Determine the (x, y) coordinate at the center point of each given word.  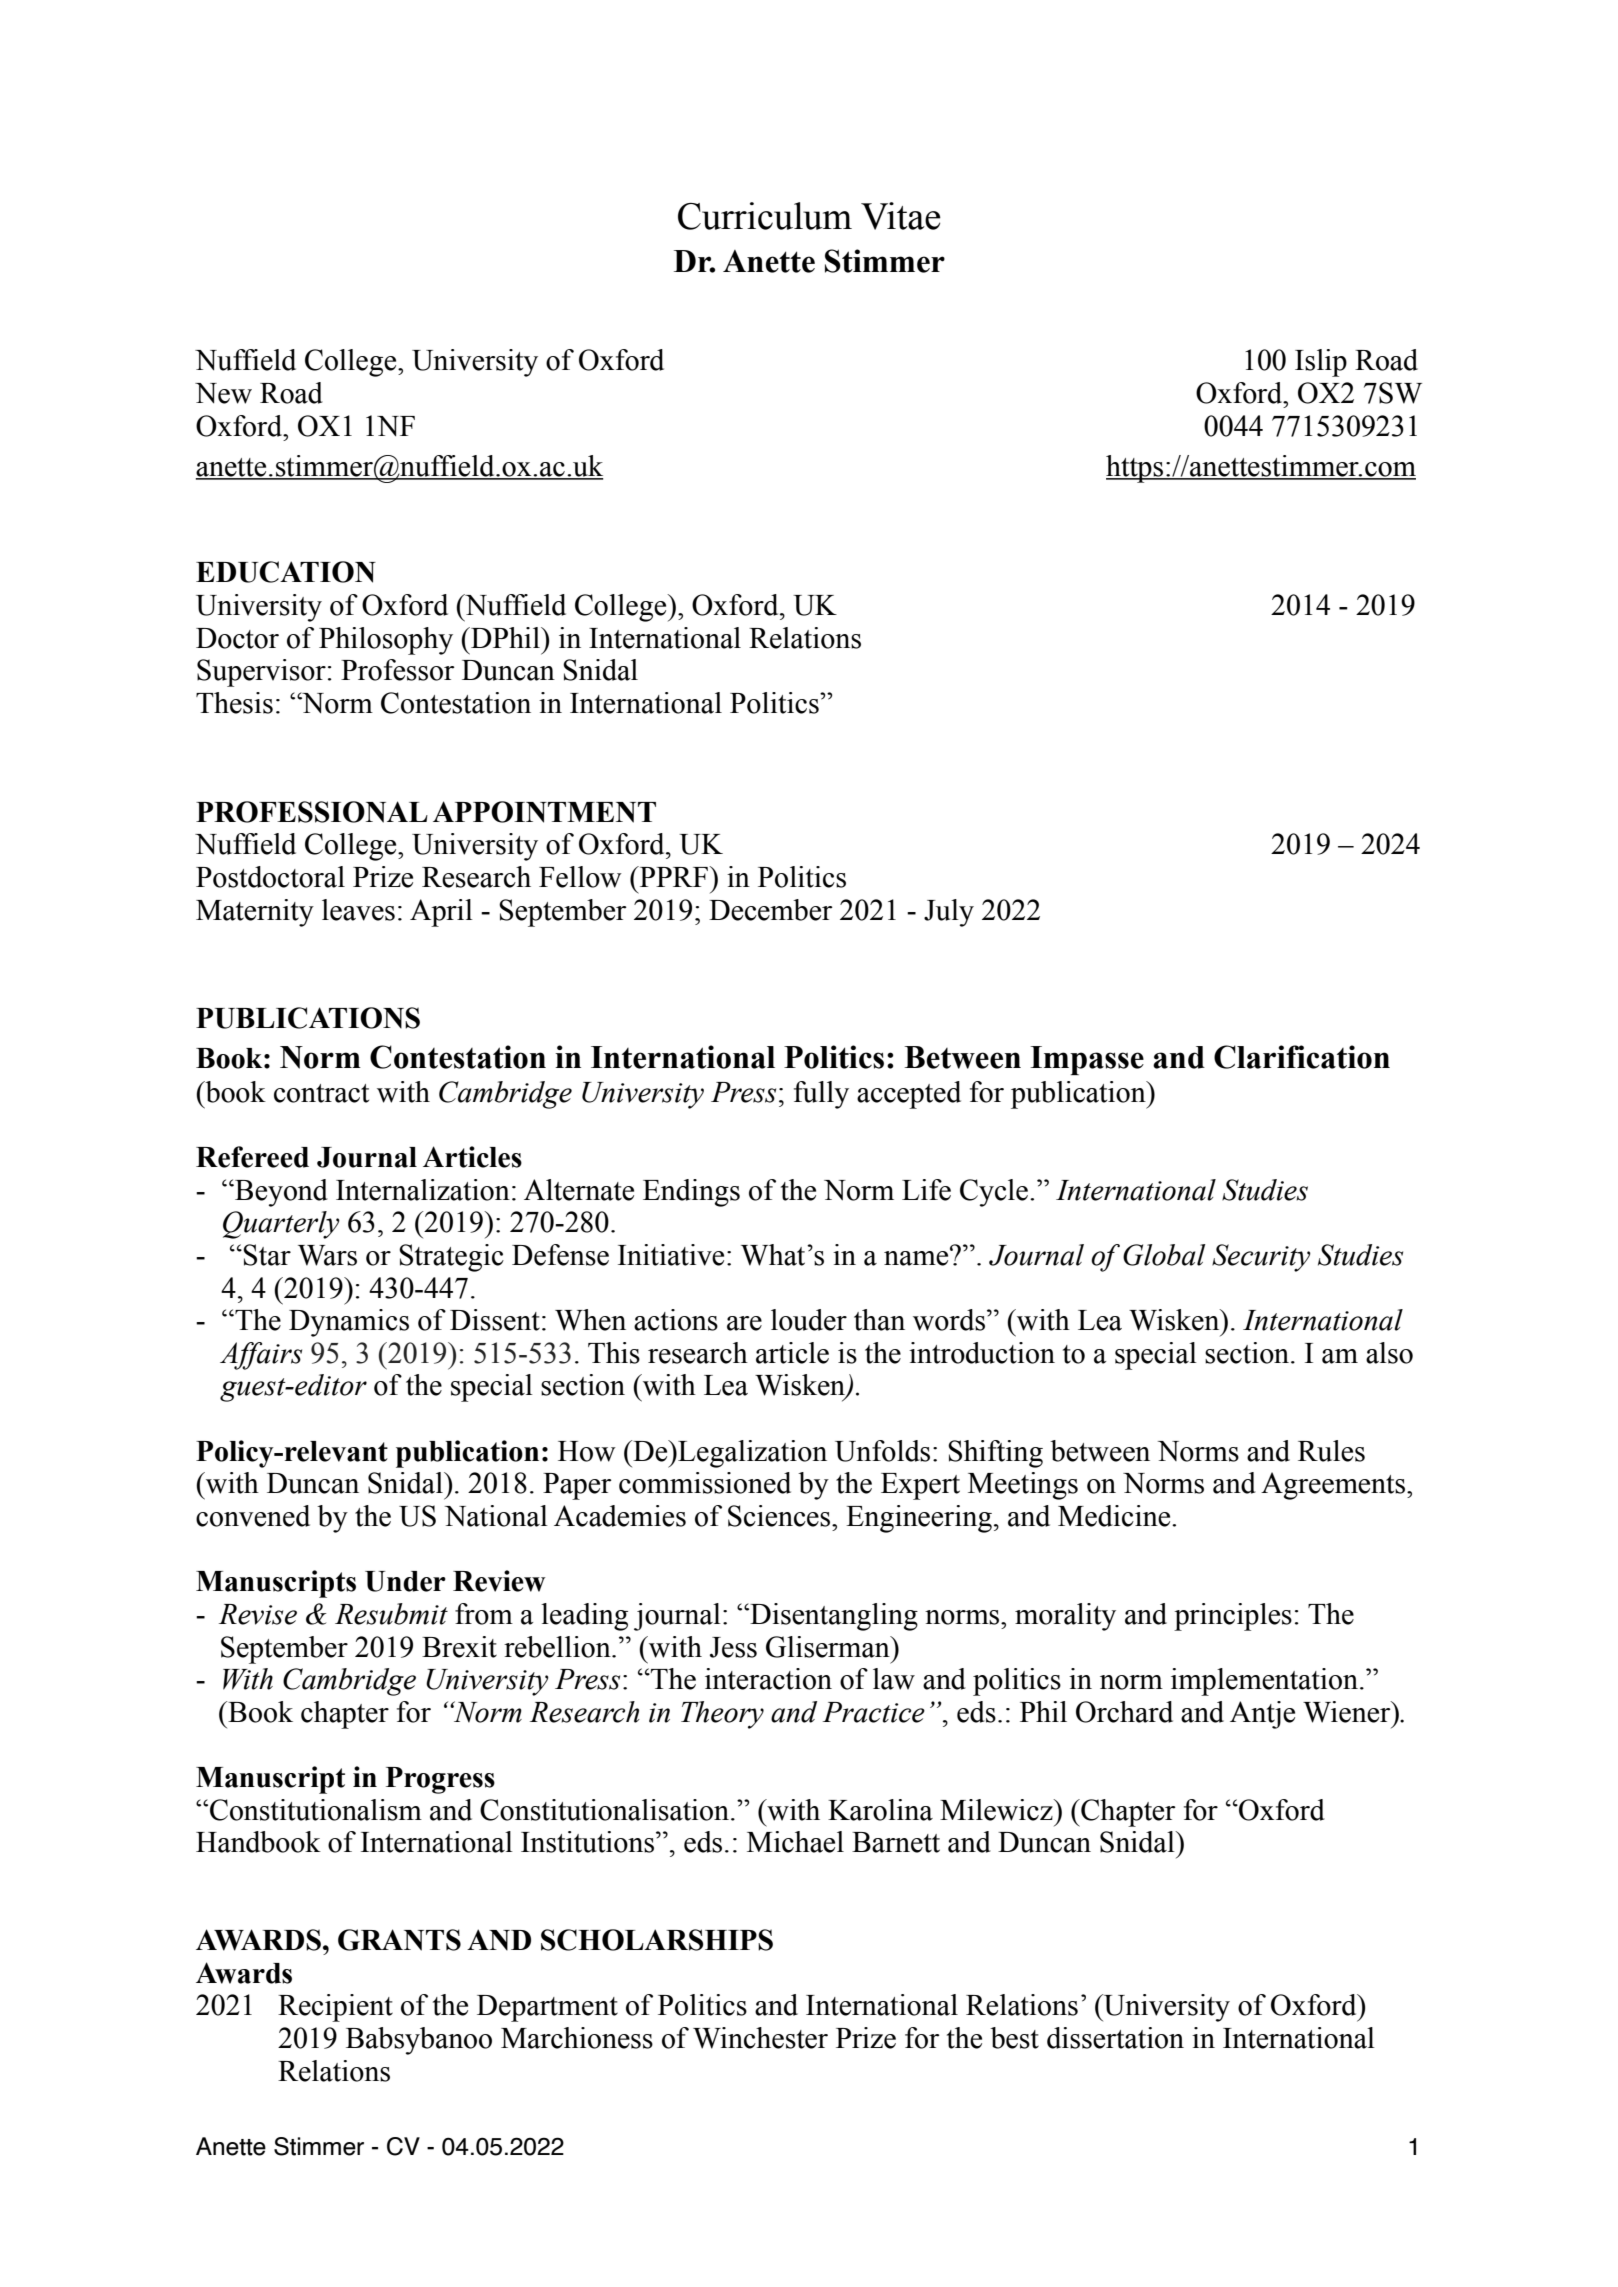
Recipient (335, 2008)
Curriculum (765, 216)
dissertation (1115, 2038)
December (771, 910)
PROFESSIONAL (312, 812)
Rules (1331, 1451)
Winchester (760, 2038)
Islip (1321, 363)
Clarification (1302, 1057)
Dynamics (349, 1323)
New (223, 393)
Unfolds (882, 1451)
